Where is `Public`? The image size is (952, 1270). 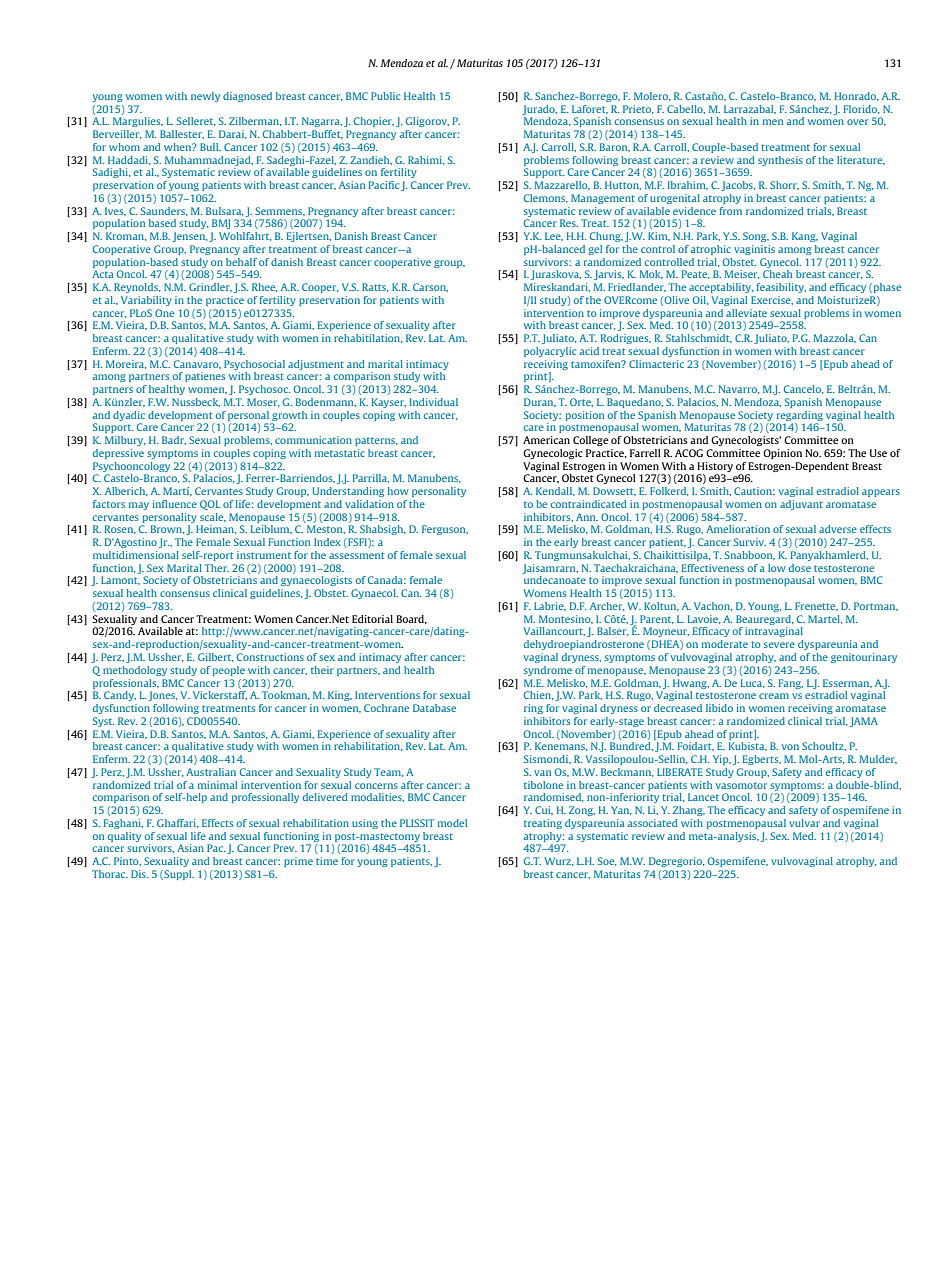
Public is located at coordinates (385, 96).
